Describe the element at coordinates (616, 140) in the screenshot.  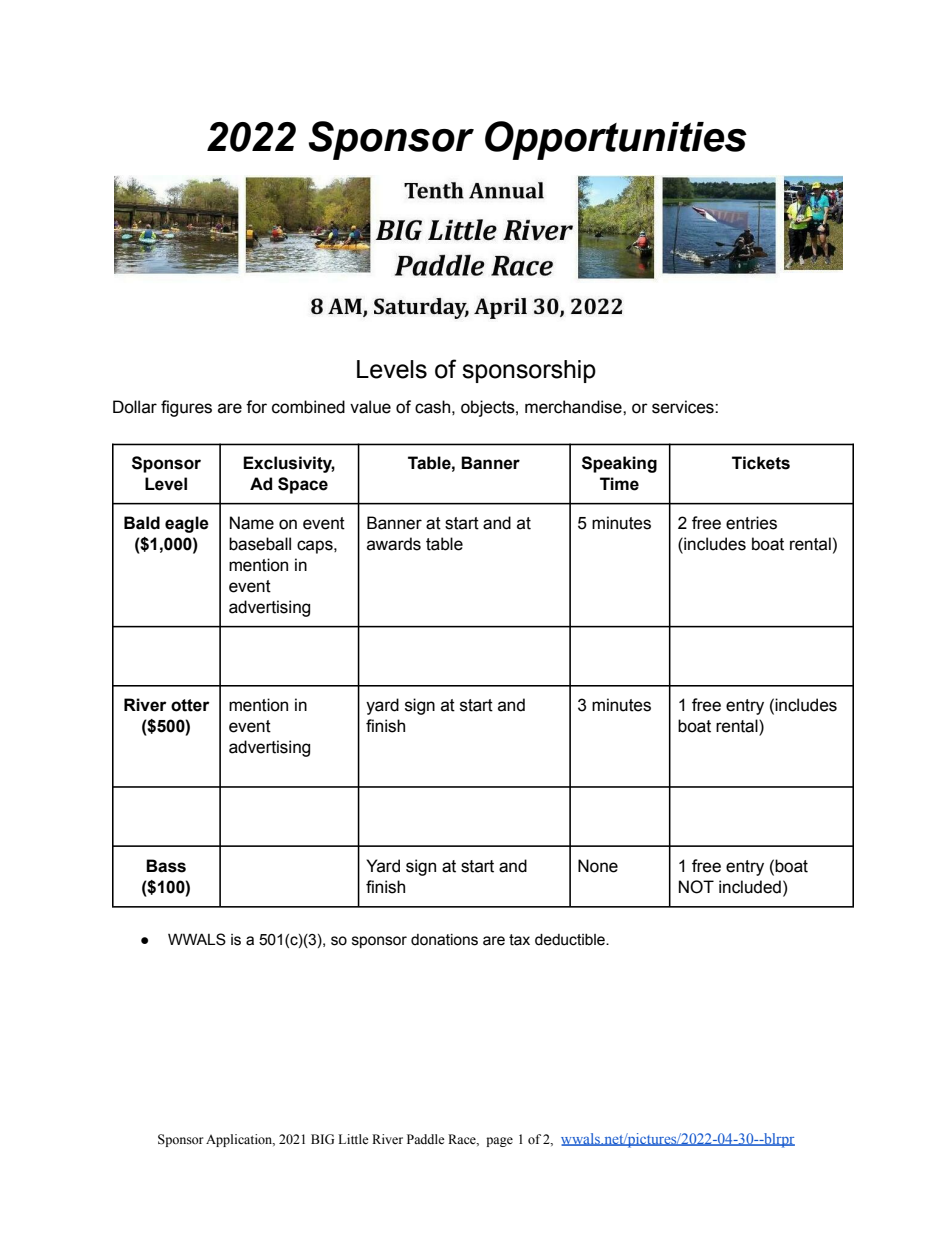
I see `Opportunities` at that location.
